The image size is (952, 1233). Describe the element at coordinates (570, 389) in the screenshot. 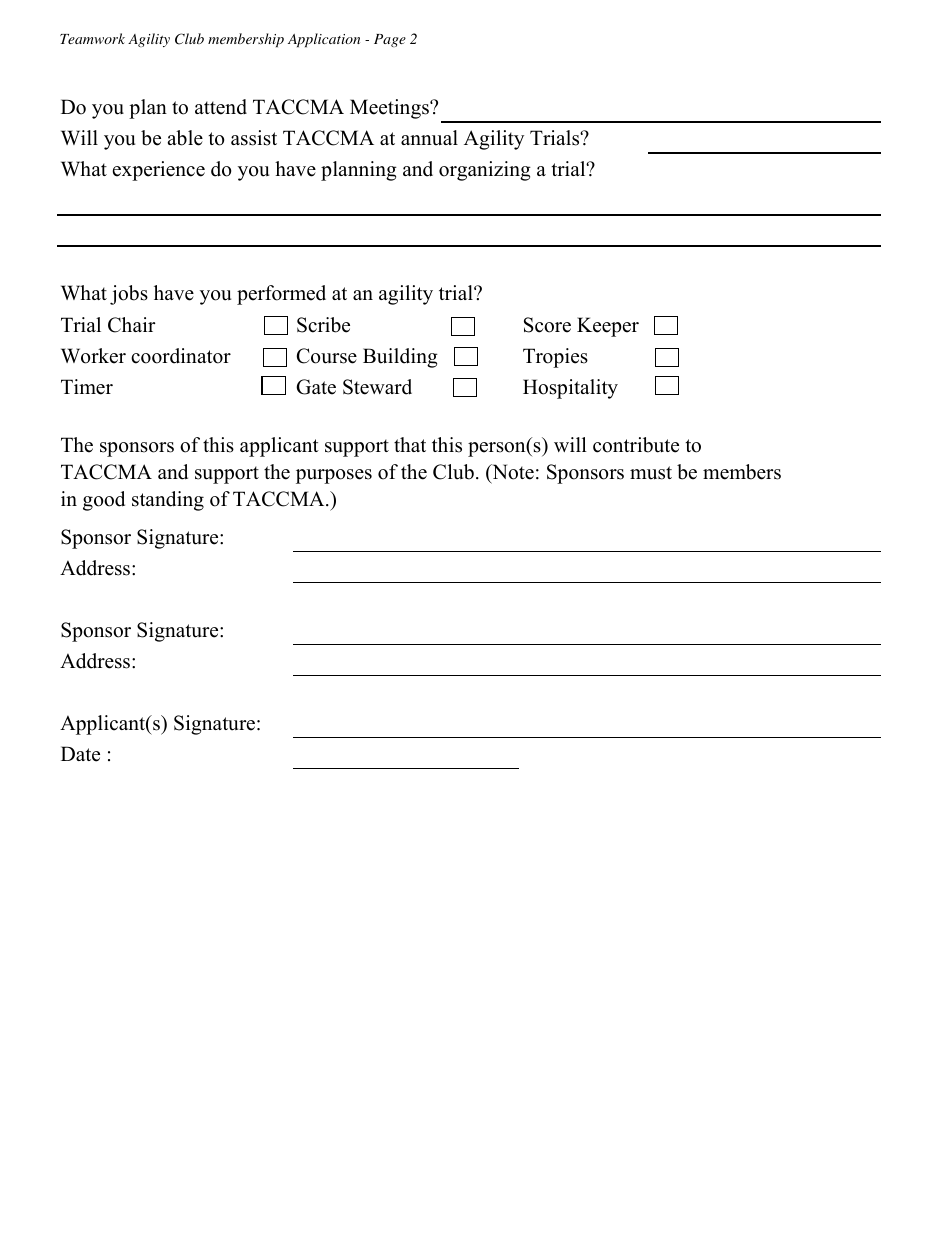

I see `Hospitality` at that location.
